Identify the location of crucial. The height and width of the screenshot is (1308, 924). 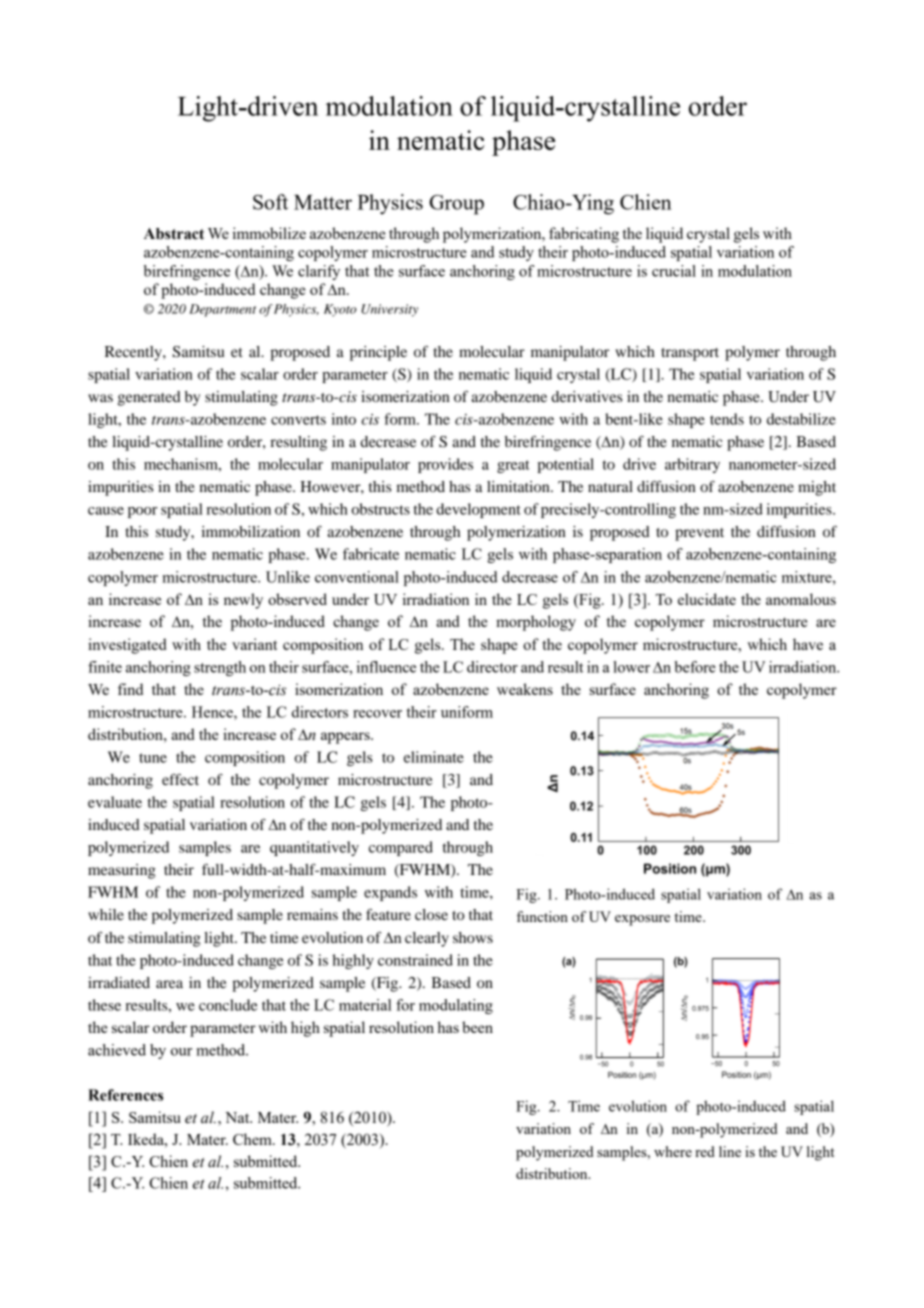
(674, 271).
